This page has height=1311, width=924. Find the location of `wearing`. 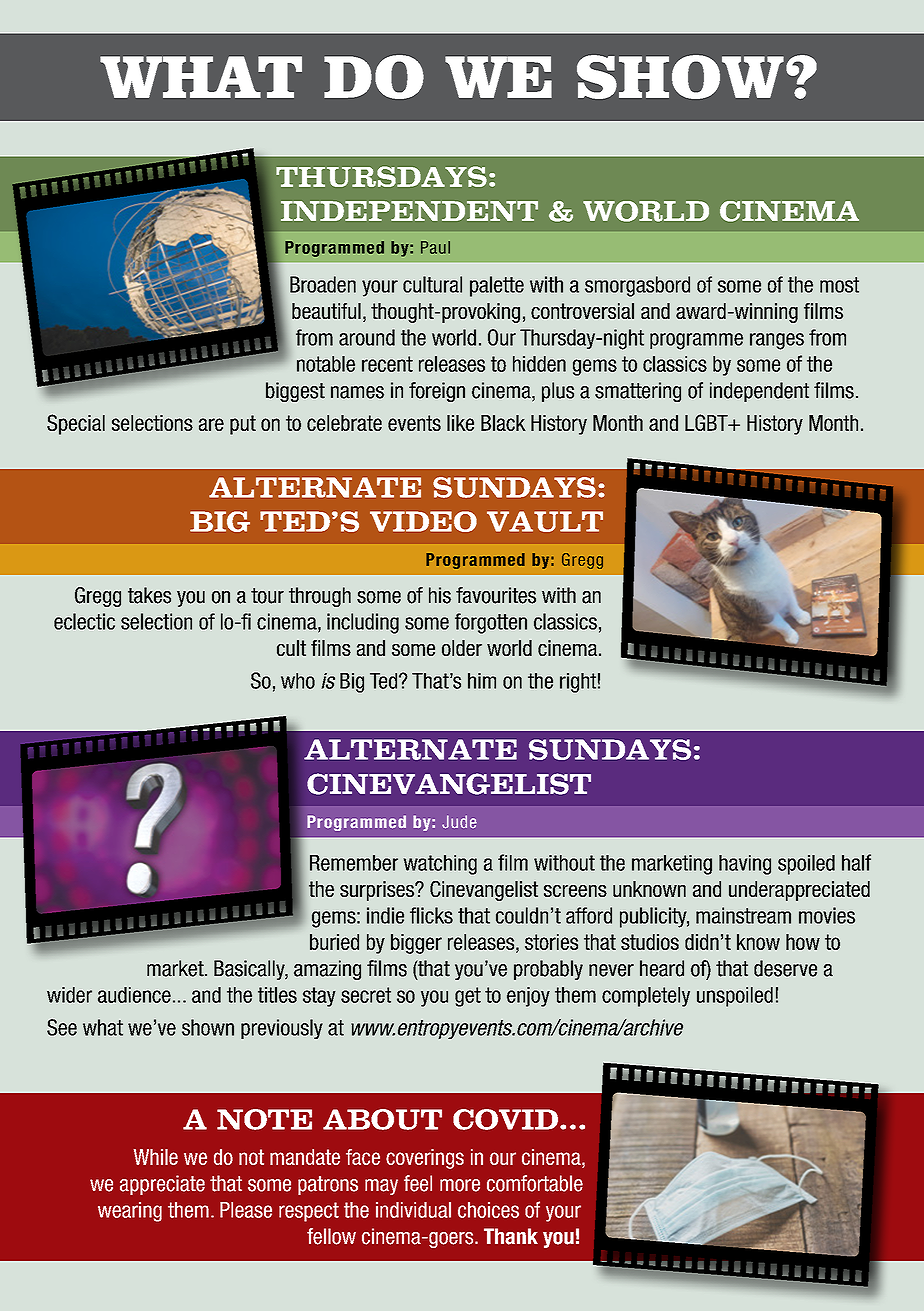

wearing is located at coordinates (130, 1212).
